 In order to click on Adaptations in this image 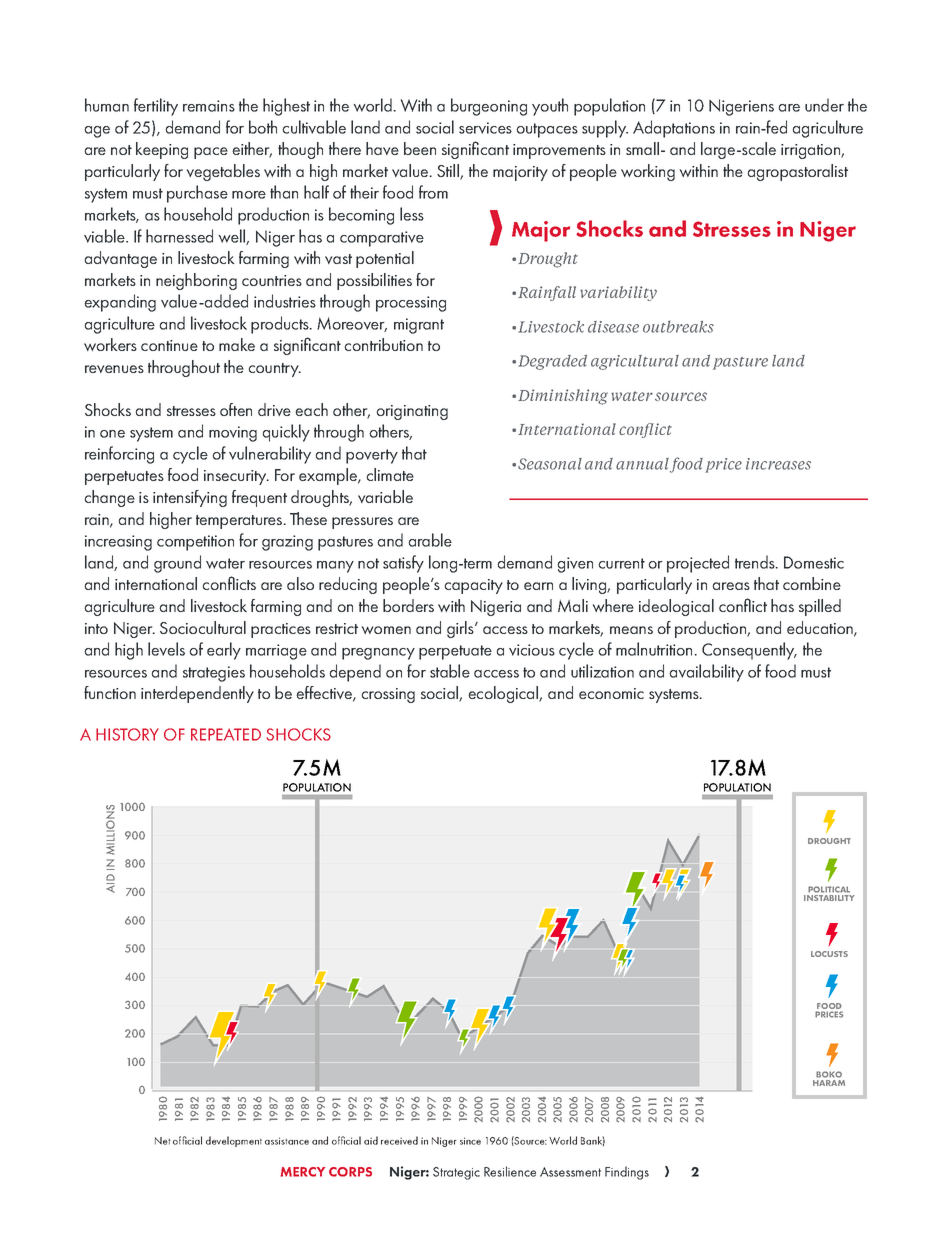, I will do `click(674, 129)`.
